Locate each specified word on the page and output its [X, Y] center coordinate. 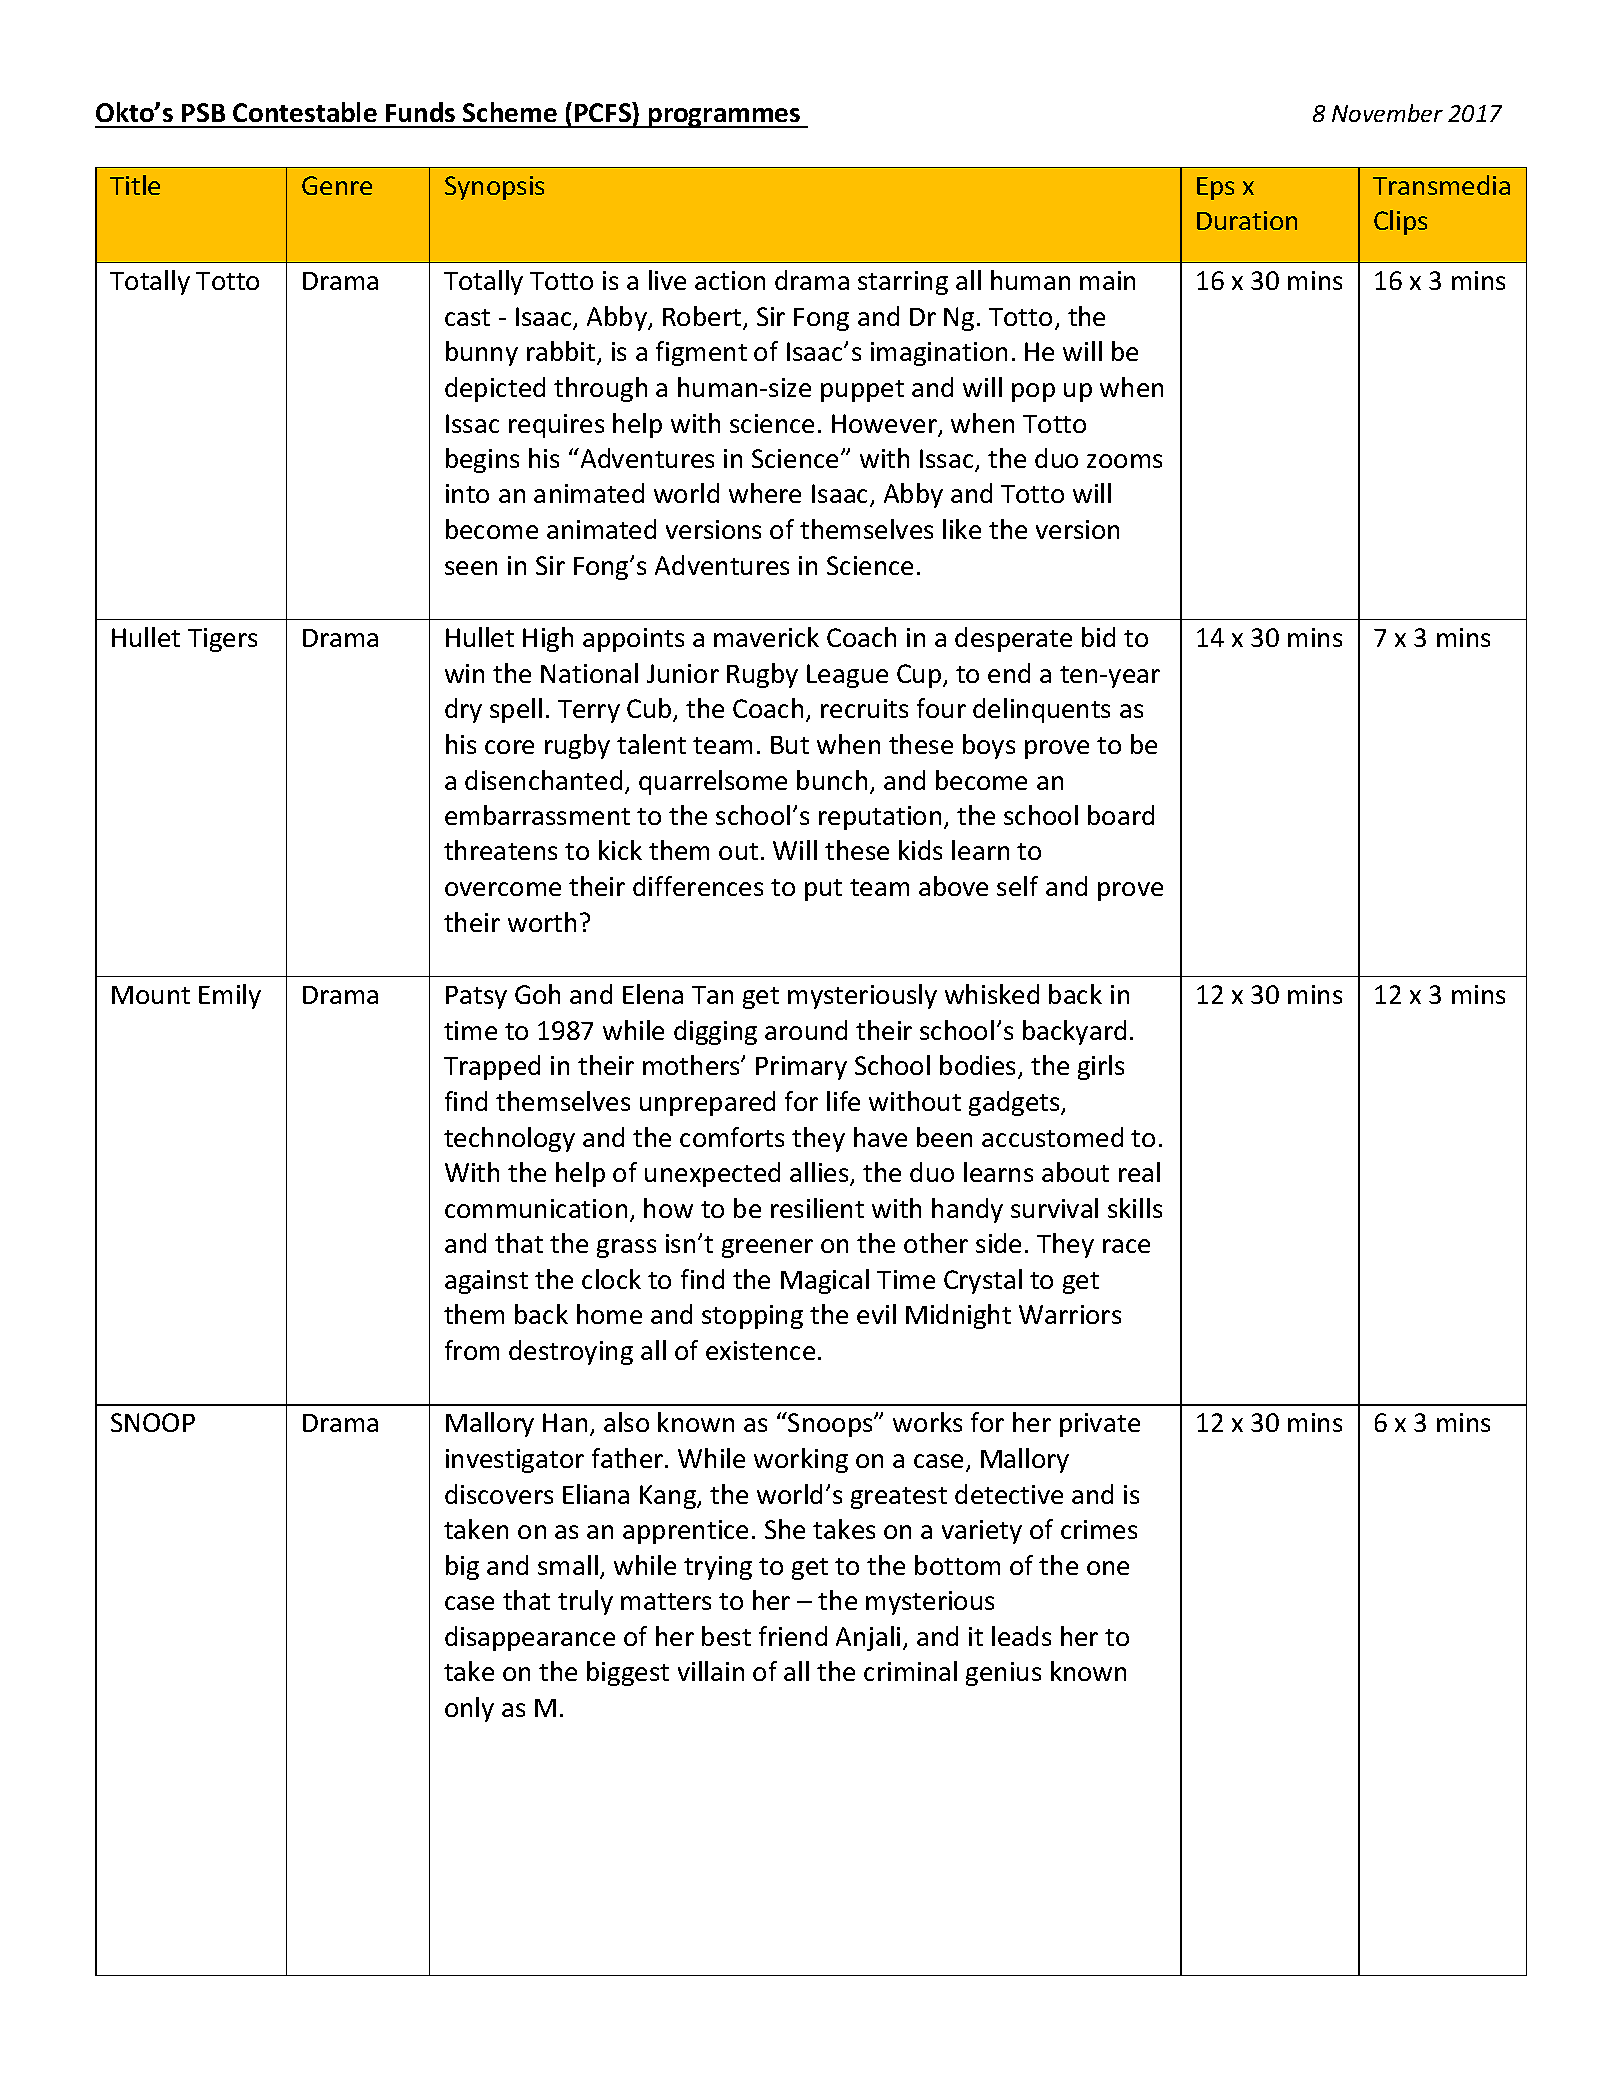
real [1139, 1172]
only [469, 1709]
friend [793, 1636]
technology [509, 1139]
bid [1098, 637]
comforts [732, 1137]
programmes [725, 118]
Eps [1215, 188]
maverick [766, 637]
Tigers [222, 640]
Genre [337, 185]
